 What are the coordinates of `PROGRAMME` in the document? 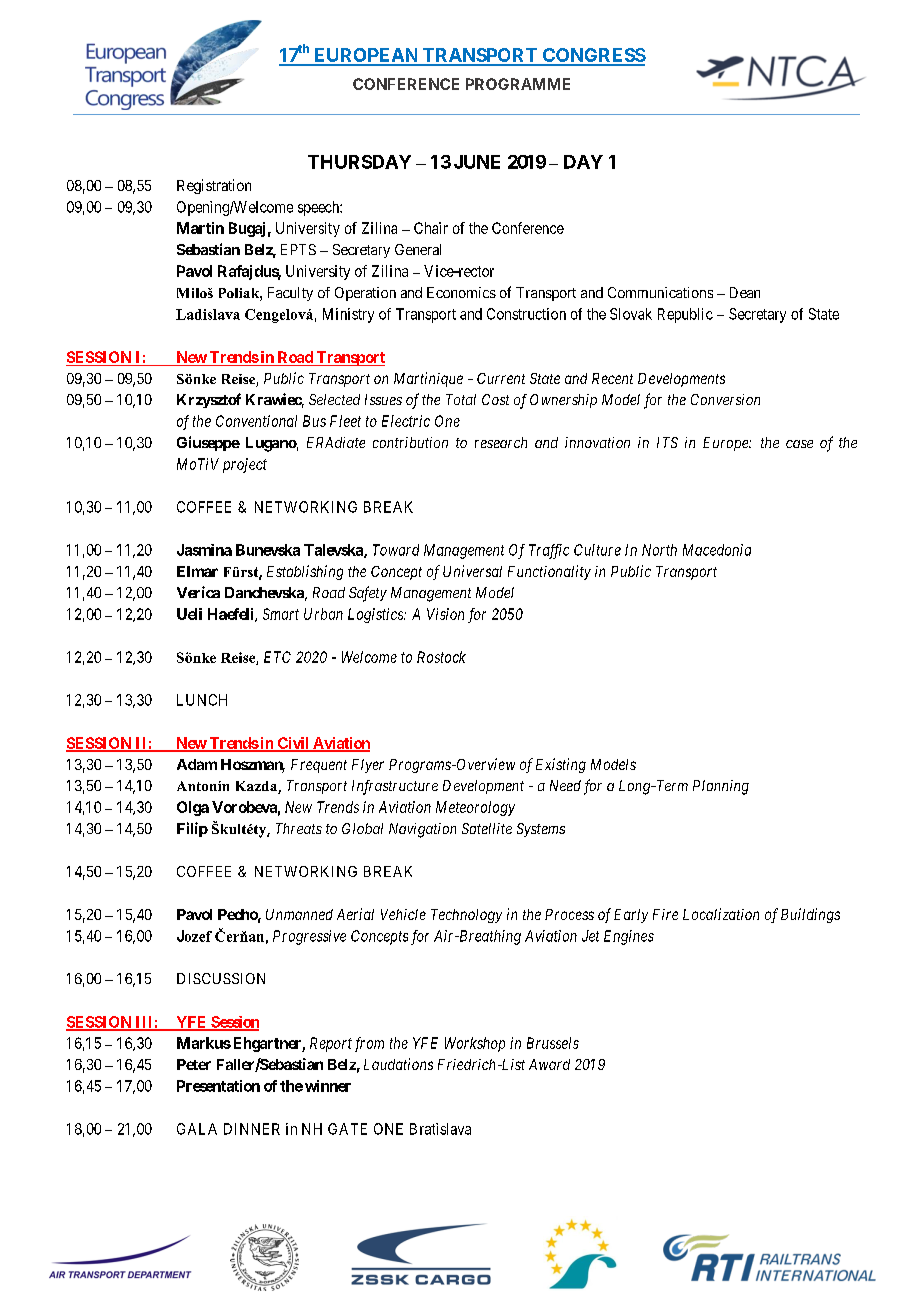 It's located at (518, 84).
